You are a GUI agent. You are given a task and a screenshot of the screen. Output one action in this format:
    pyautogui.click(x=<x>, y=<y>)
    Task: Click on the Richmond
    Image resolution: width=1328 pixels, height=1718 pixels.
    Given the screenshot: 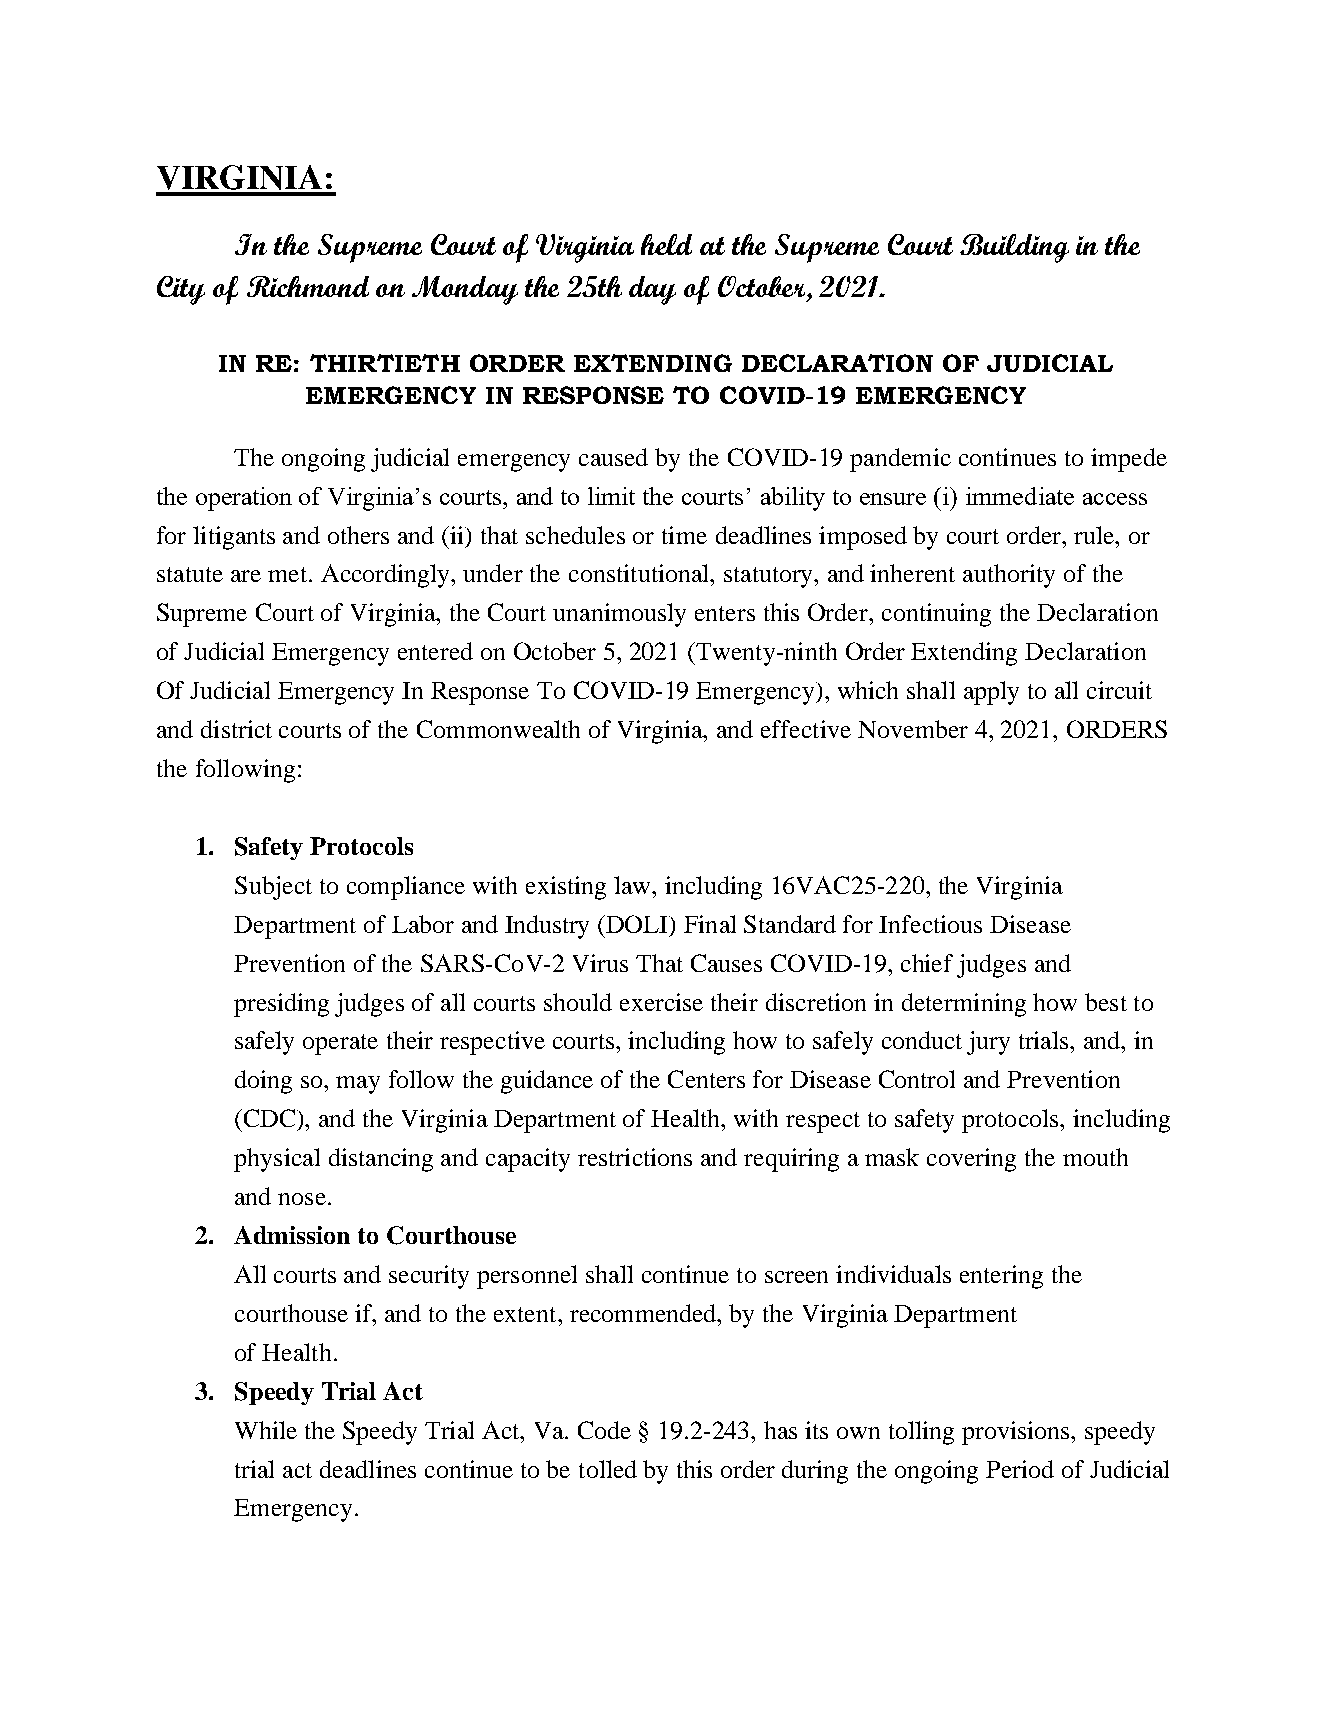 What is the action you would take?
    pyautogui.click(x=308, y=286)
